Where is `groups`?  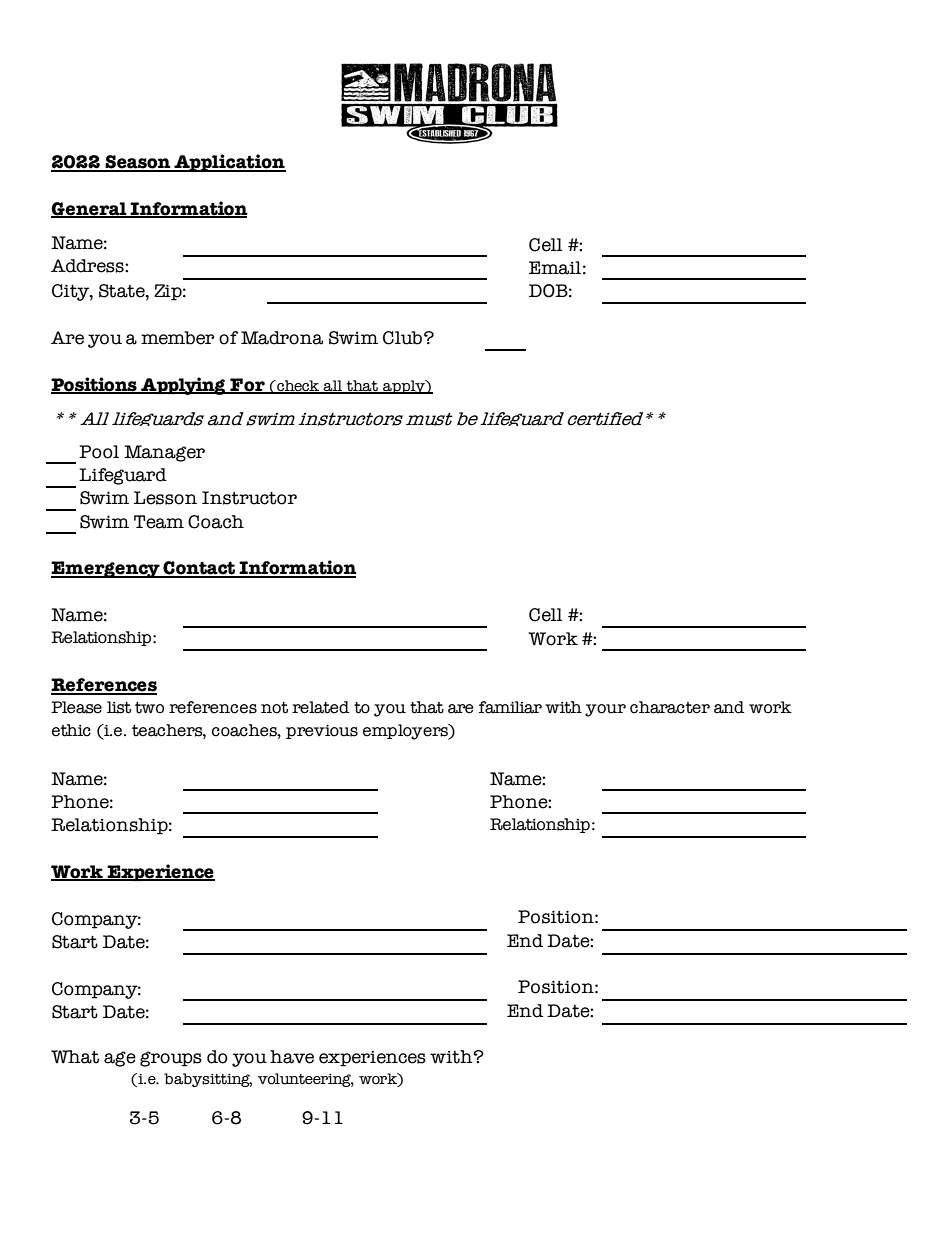 groups is located at coordinates (171, 1059).
